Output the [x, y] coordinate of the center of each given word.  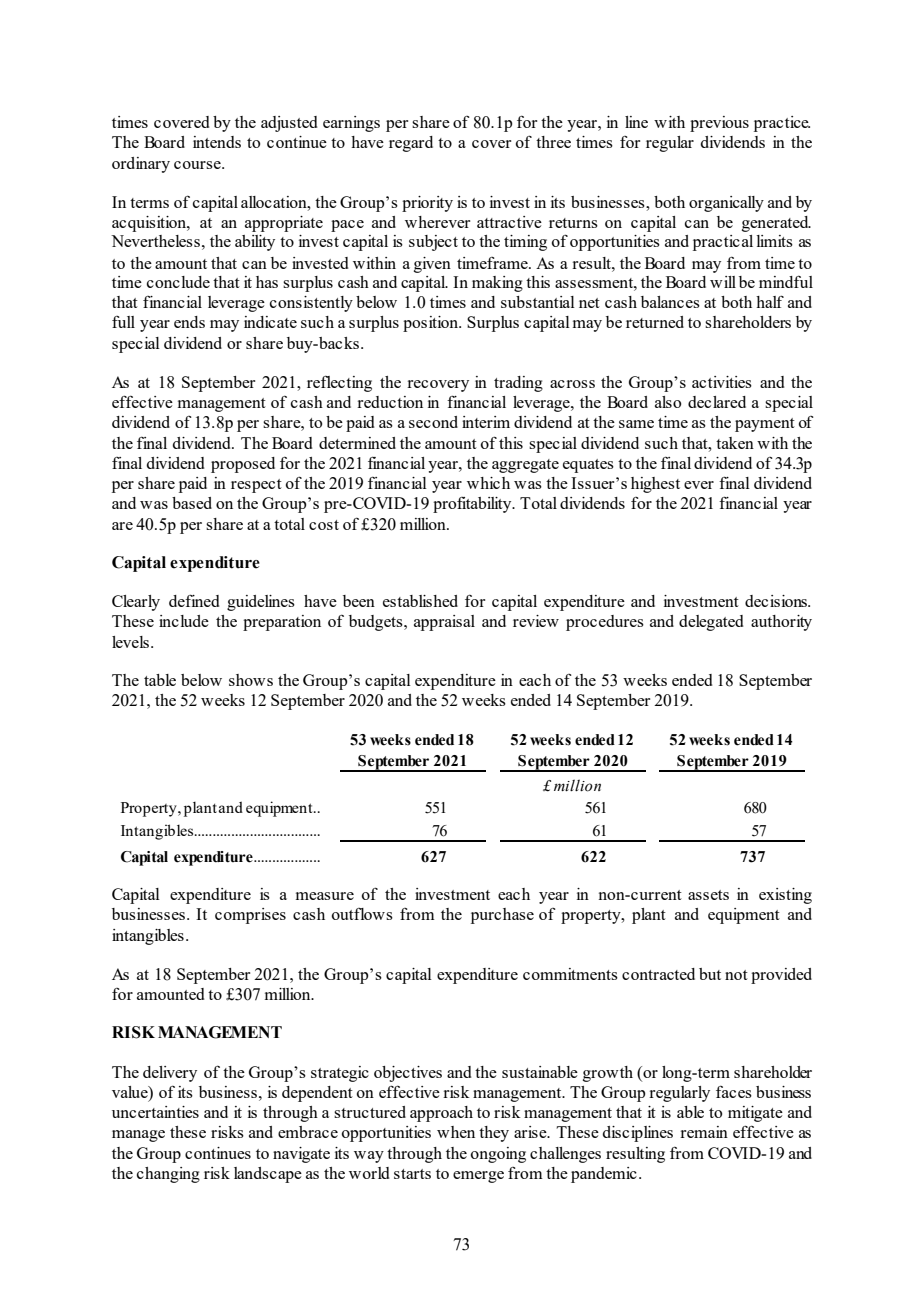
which [488, 483]
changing [168, 1175]
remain [704, 1132]
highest [655, 485]
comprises [250, 916]
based [192, 503]
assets [708, 895]
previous [719, 124]
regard [411, 144]
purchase [502, 916]
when [456, 1132]
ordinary [141, 165]
